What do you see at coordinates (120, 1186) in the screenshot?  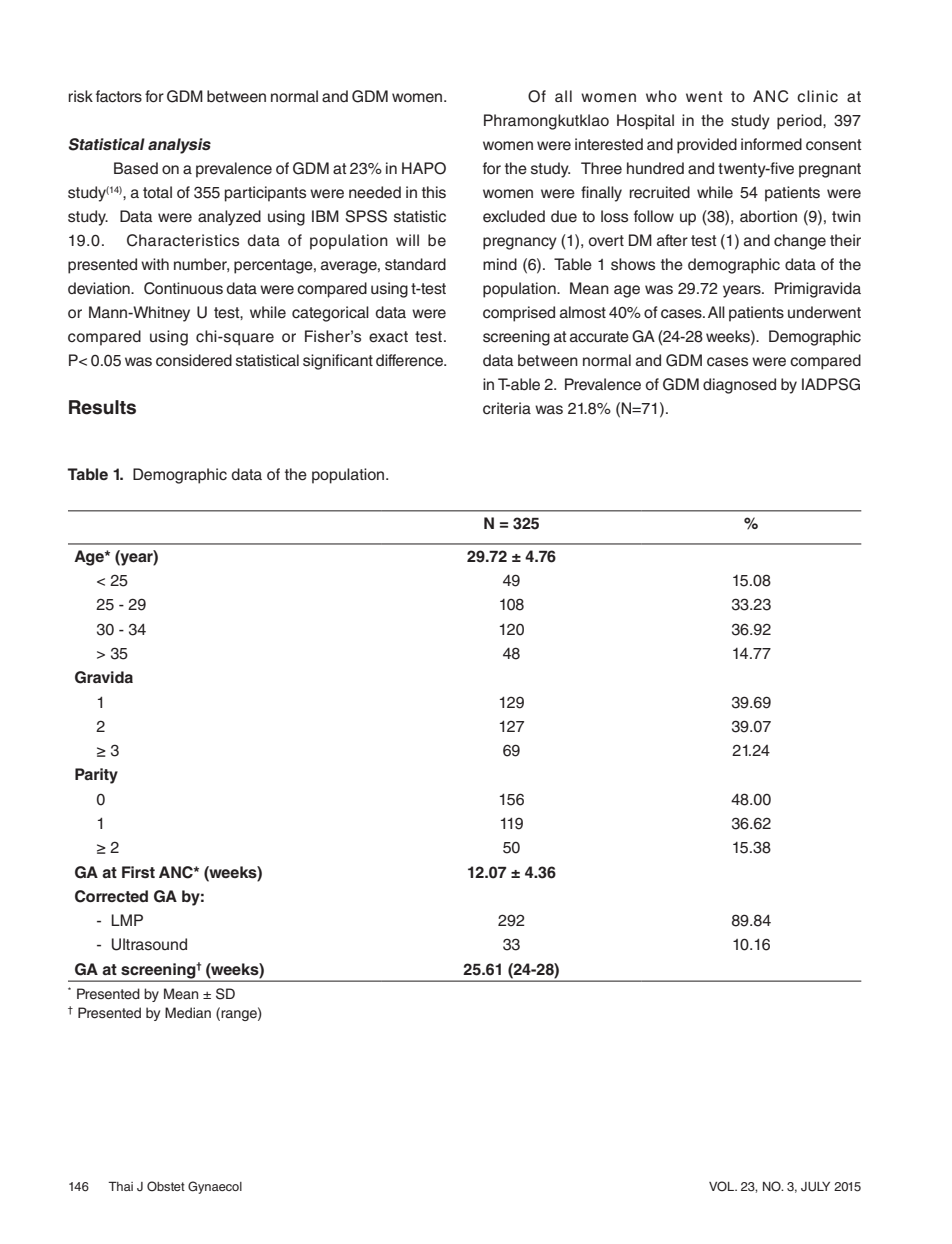 I see `Thai` at bounding box center [120, 1186].
